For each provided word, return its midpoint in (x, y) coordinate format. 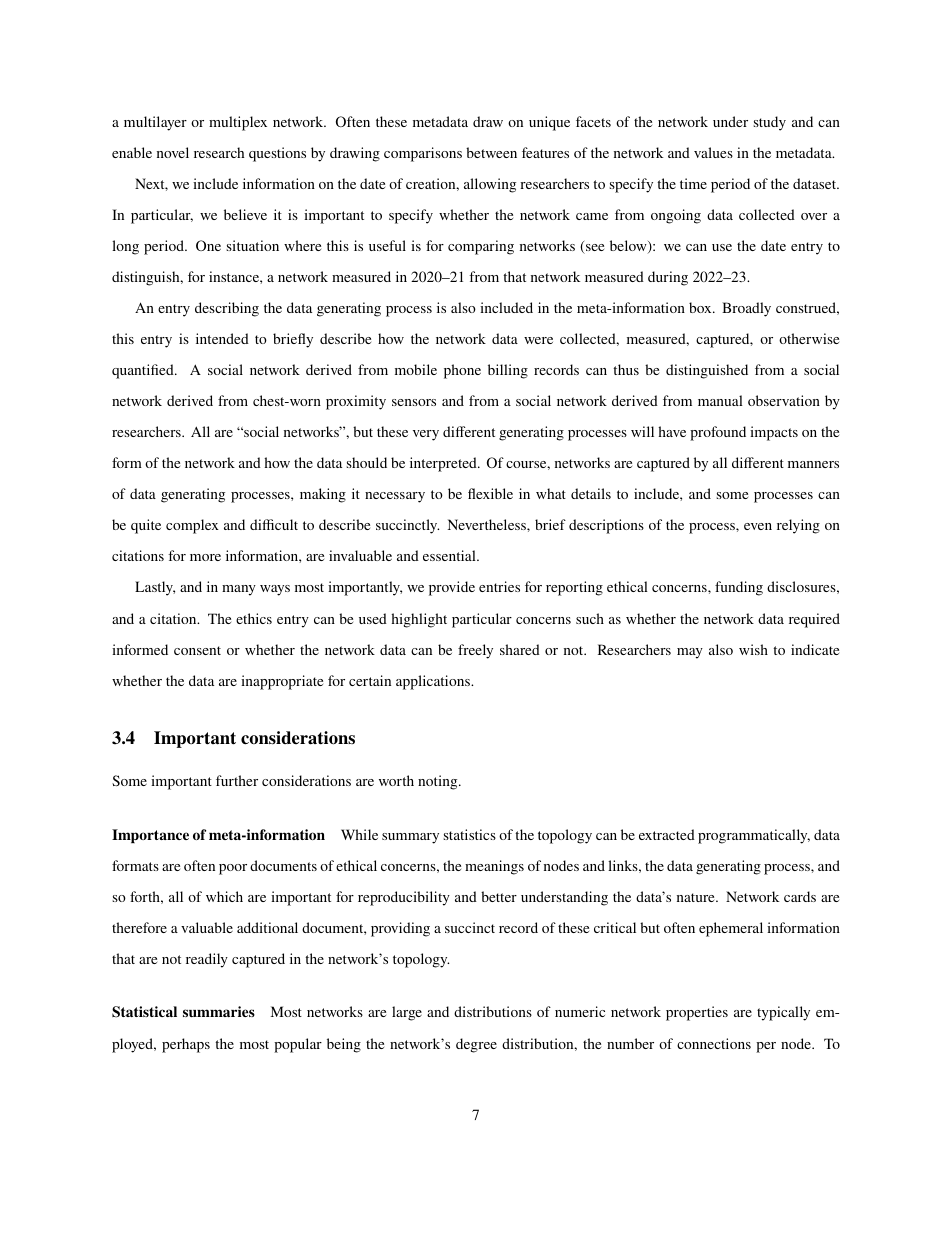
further (237, 780)
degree (476, 1045)
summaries (219, 1011)
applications (434, 682)
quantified (144, 371)
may (690, 653)
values (713, 152)
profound (718, 433)
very (426, 435)
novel (173, 152)
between (491, 152)
